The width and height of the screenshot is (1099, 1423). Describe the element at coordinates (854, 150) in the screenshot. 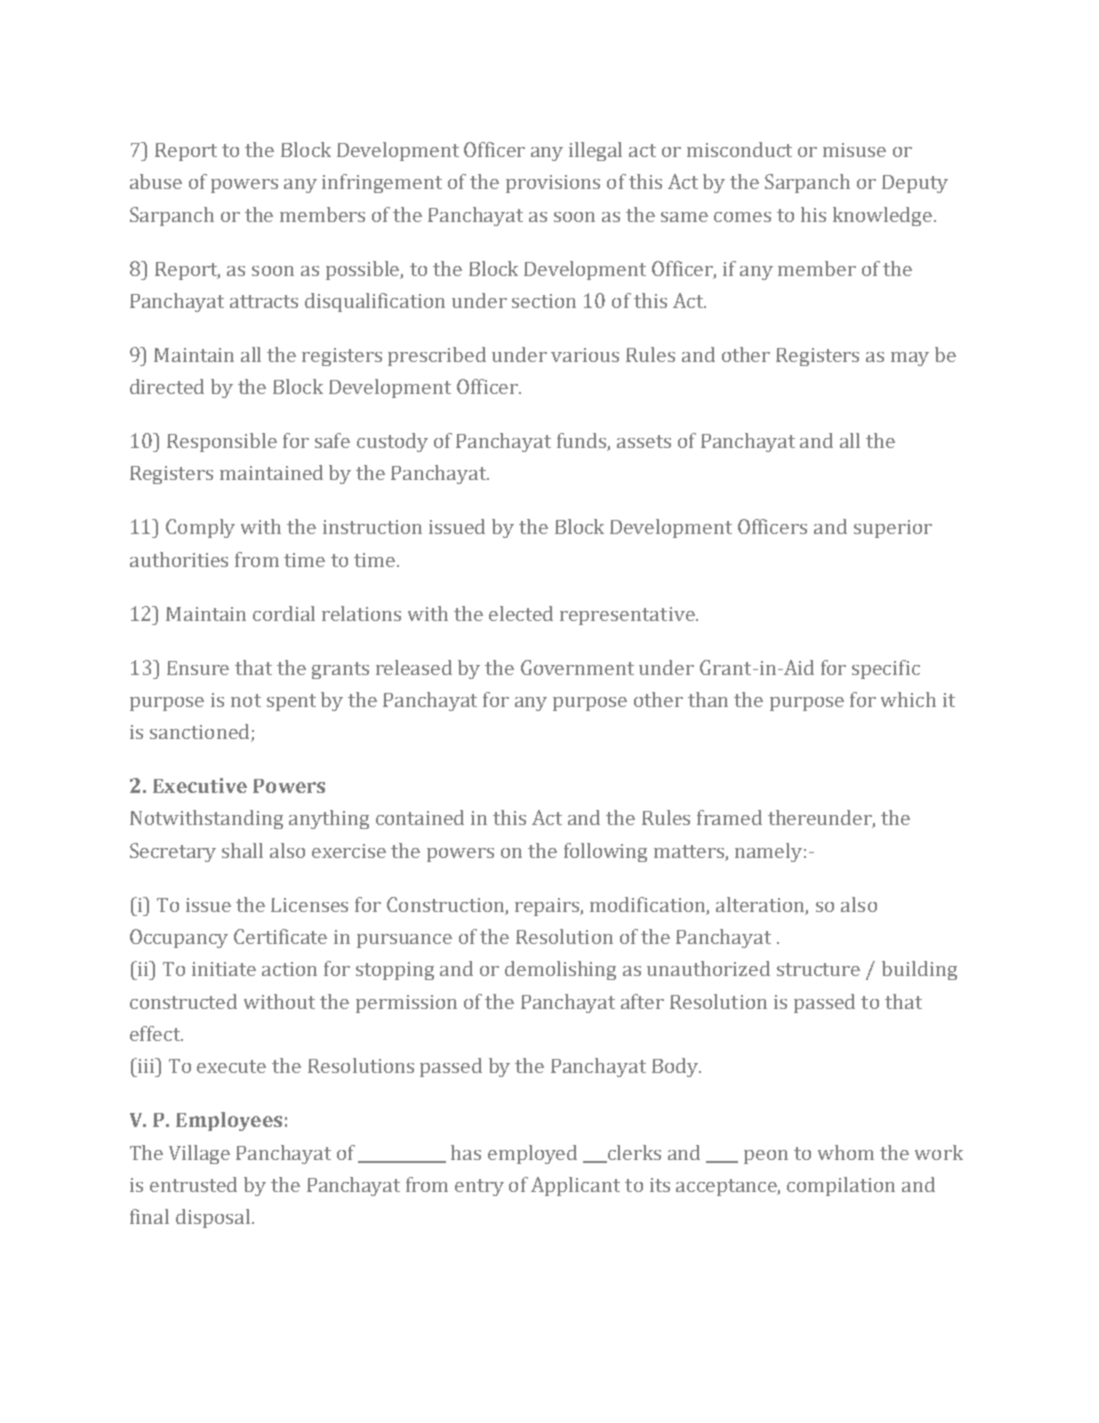

I see `misuse` at that location.
